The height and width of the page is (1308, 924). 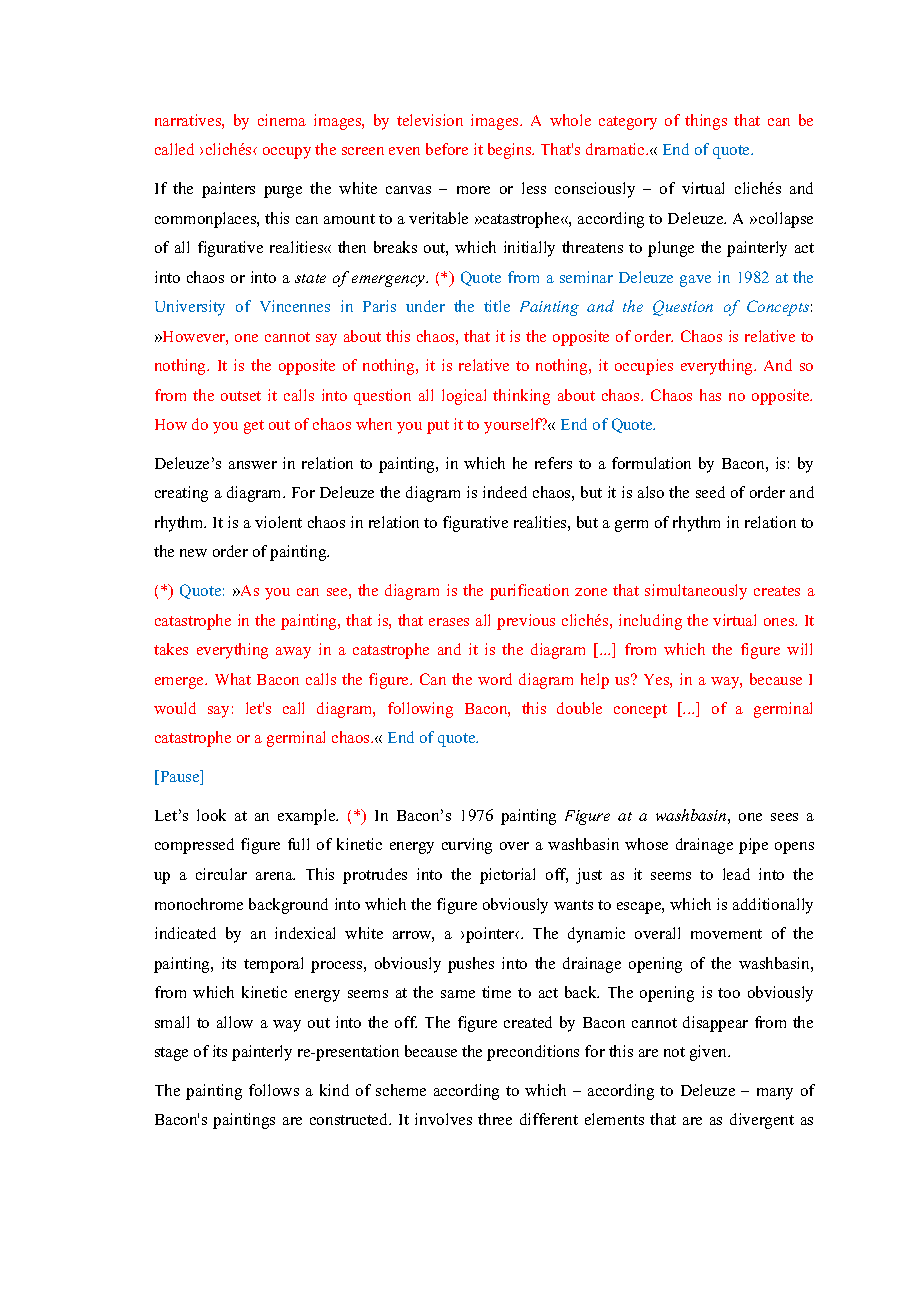 What do you see at coordinates (293, 653) in the page?
I see `away` at bounding box center [293, 653].
